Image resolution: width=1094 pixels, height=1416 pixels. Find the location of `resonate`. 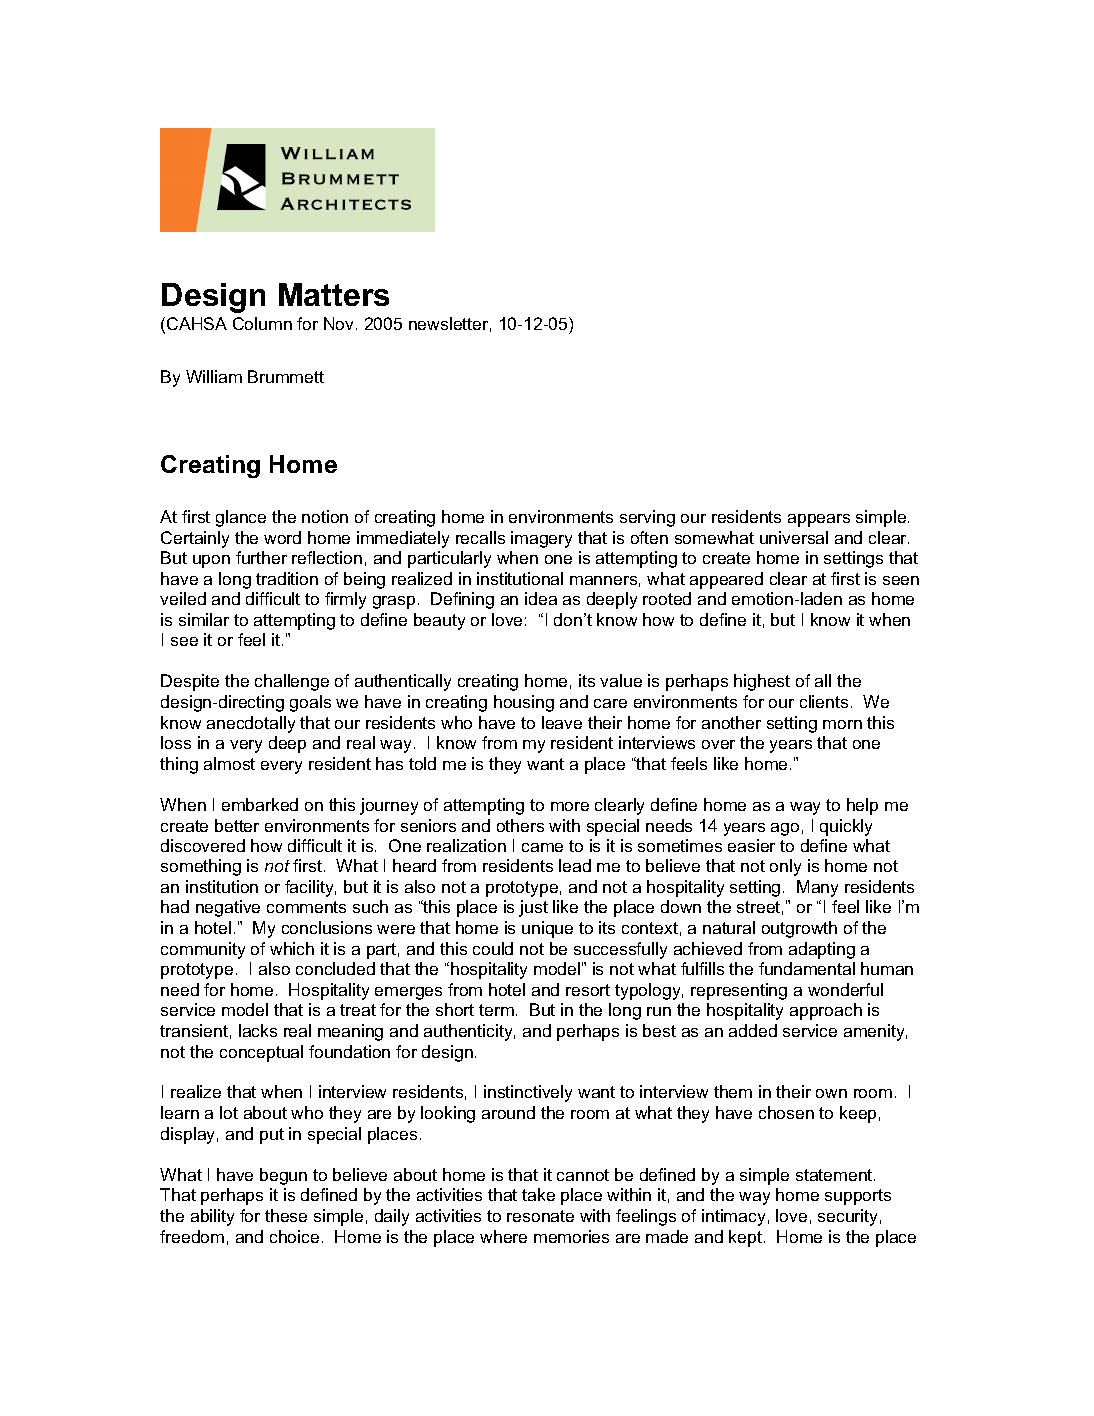

resonate is located at coordinates (540, 1216).
